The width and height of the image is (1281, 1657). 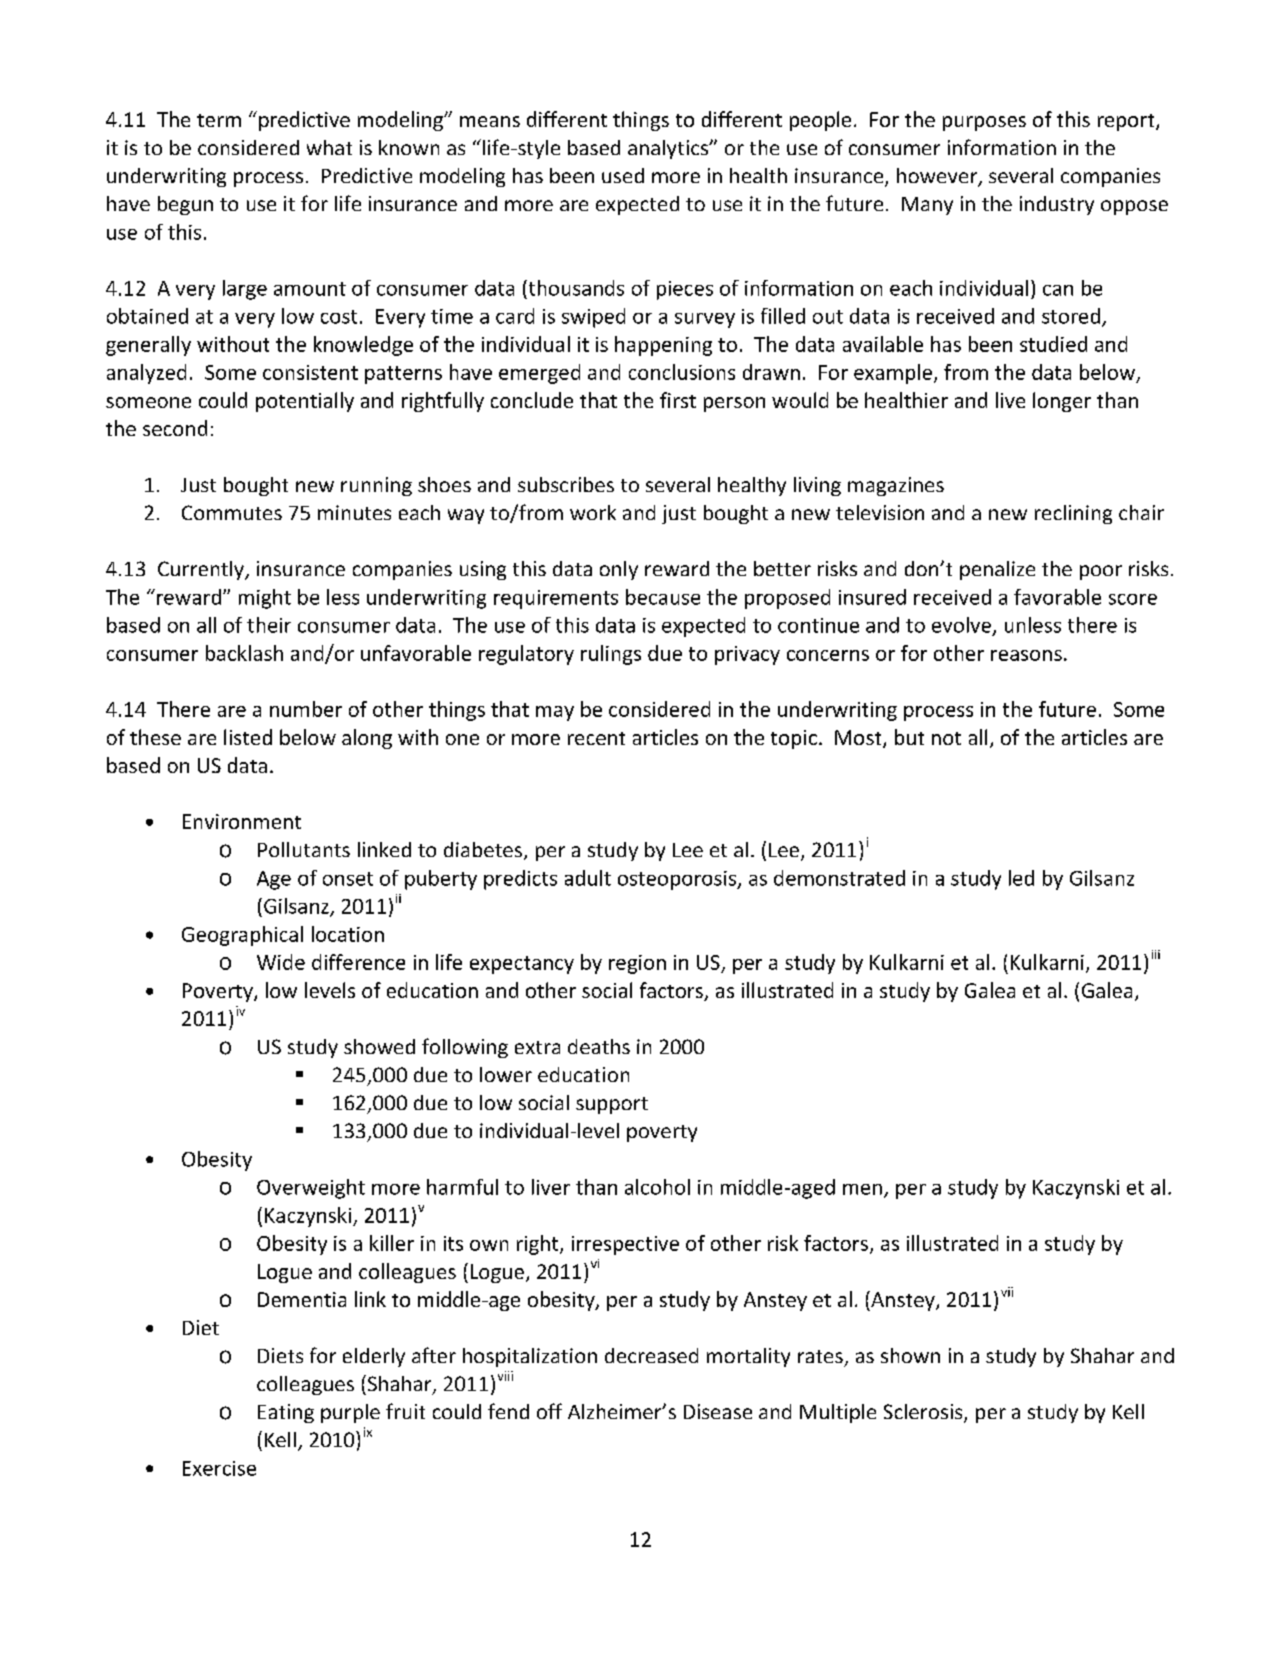 I want to click on purposes, so click(x=984, y=123).
